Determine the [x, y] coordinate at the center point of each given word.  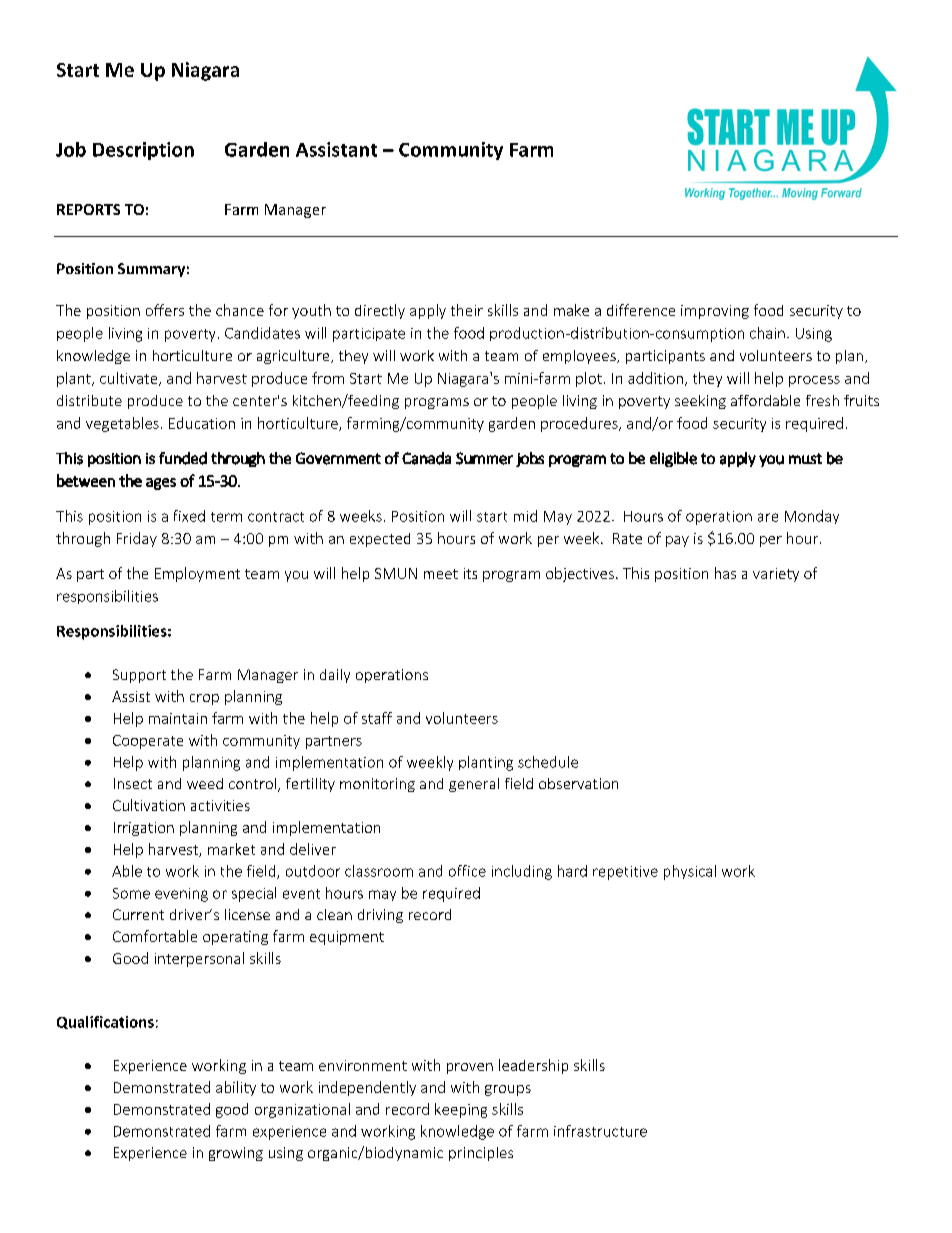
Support [139, 676]
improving [715, 312]
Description [143, 151]
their [467, 310]
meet [441, 574]
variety [776, 575]
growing [236, 1154]
